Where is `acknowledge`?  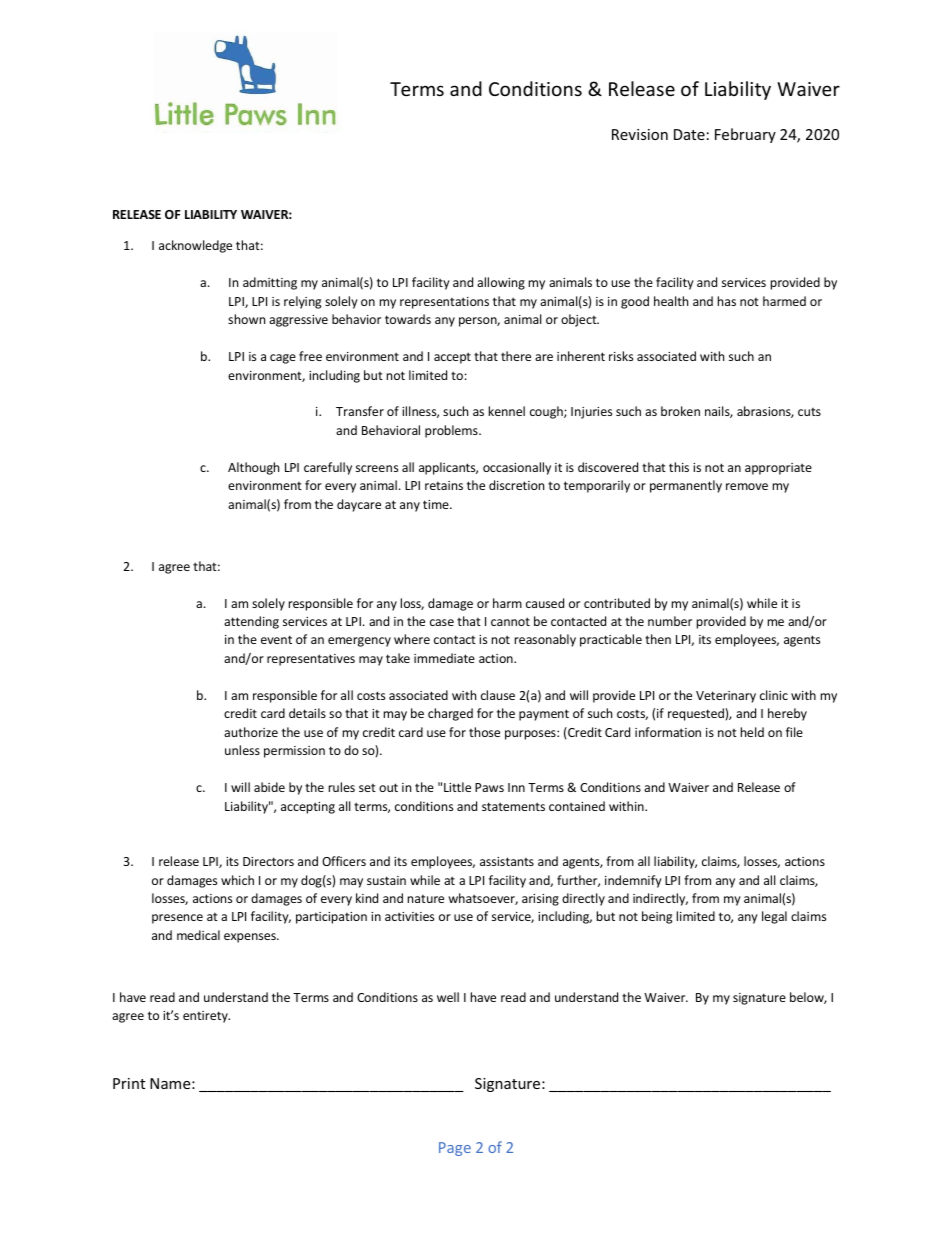
acknowledge is located at coordinates (195, 246).
